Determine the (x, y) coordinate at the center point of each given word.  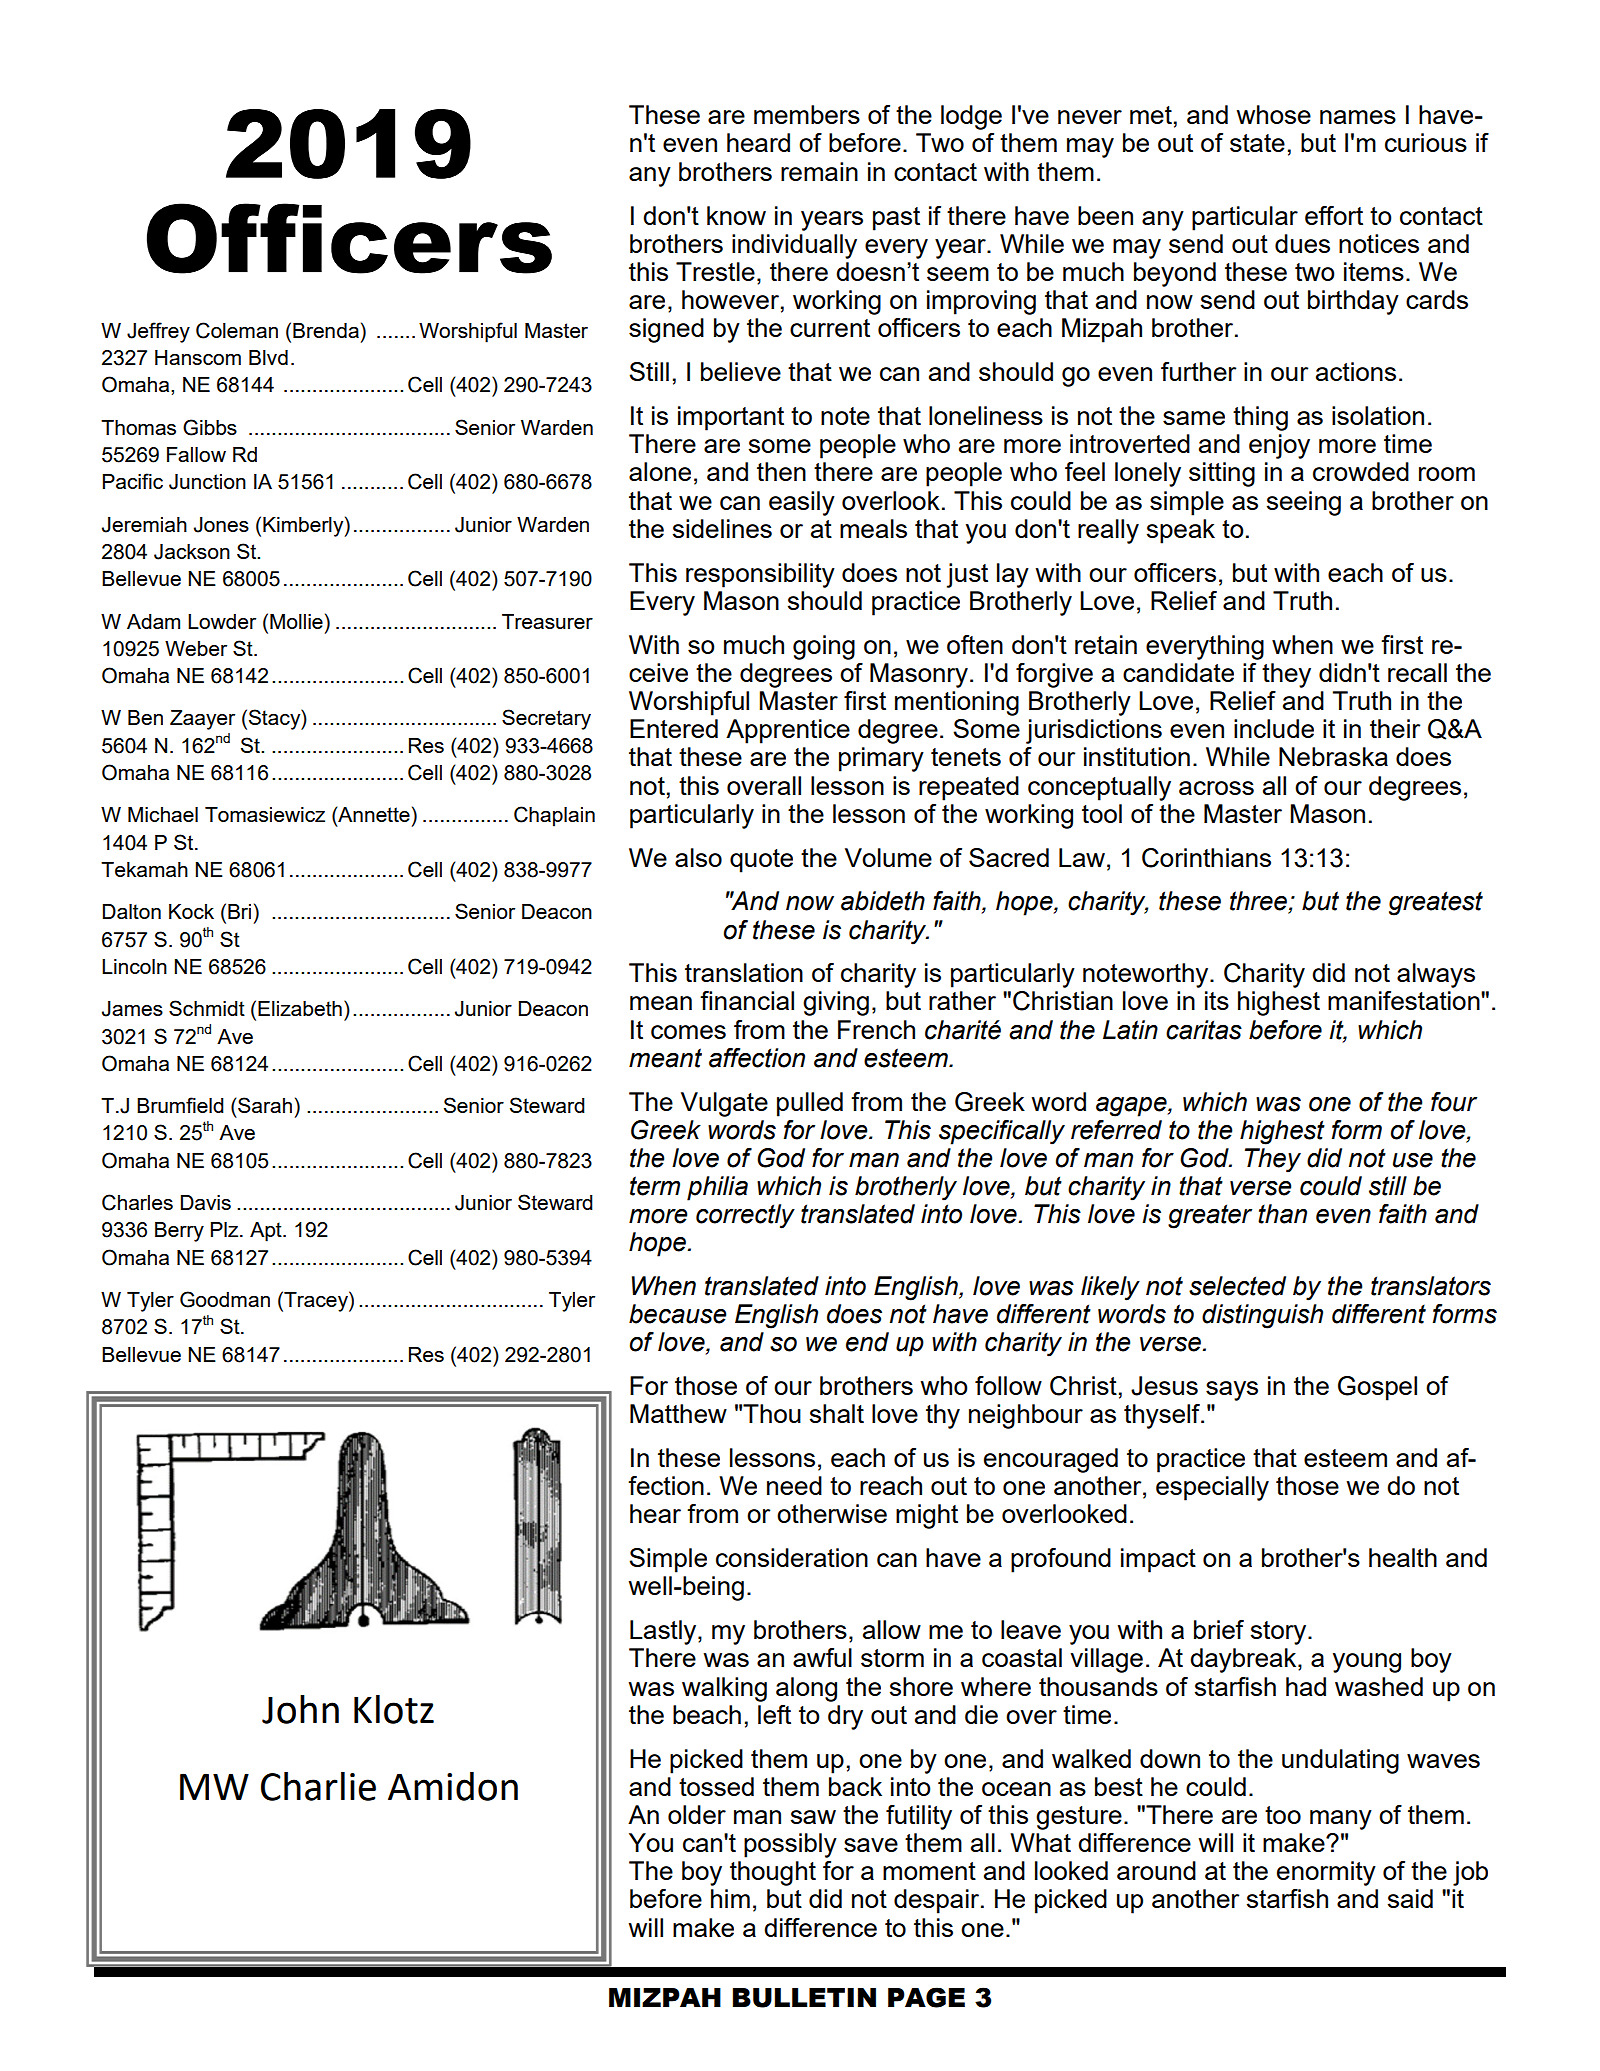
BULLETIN (804, 1998)
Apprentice (788, 731)
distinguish (1262, 1316)
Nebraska (1333, 756)
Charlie (318, 1786)
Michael (163, 814)
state (1257, 143)
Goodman (225, 1299)
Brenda (326, 330)
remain (819, 171)
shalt (837, 1413)
